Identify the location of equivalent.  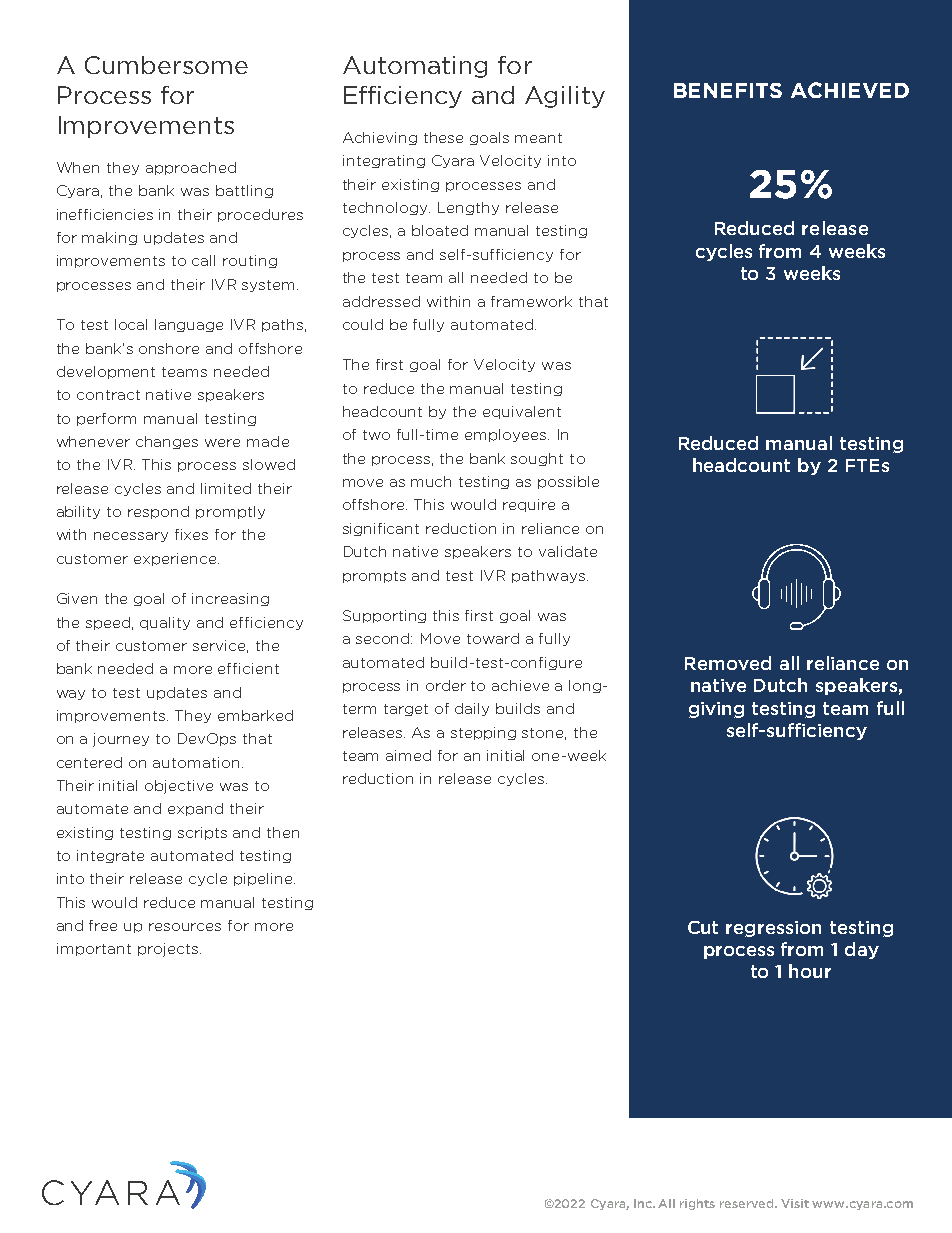
(522, 412).
